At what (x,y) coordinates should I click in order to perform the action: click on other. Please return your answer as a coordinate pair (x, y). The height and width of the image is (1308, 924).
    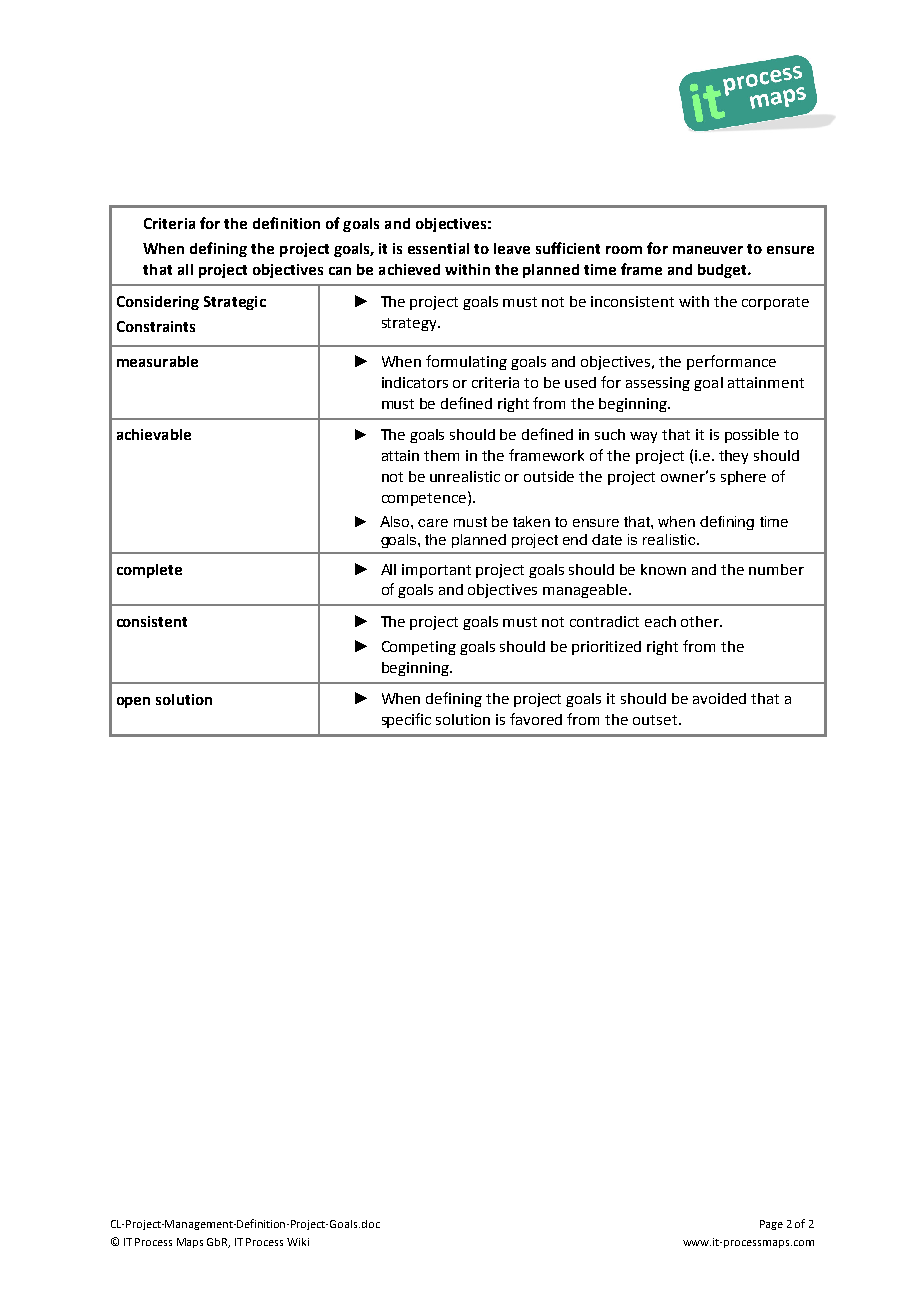
    Looking at the image, I should click on (701, 621).
